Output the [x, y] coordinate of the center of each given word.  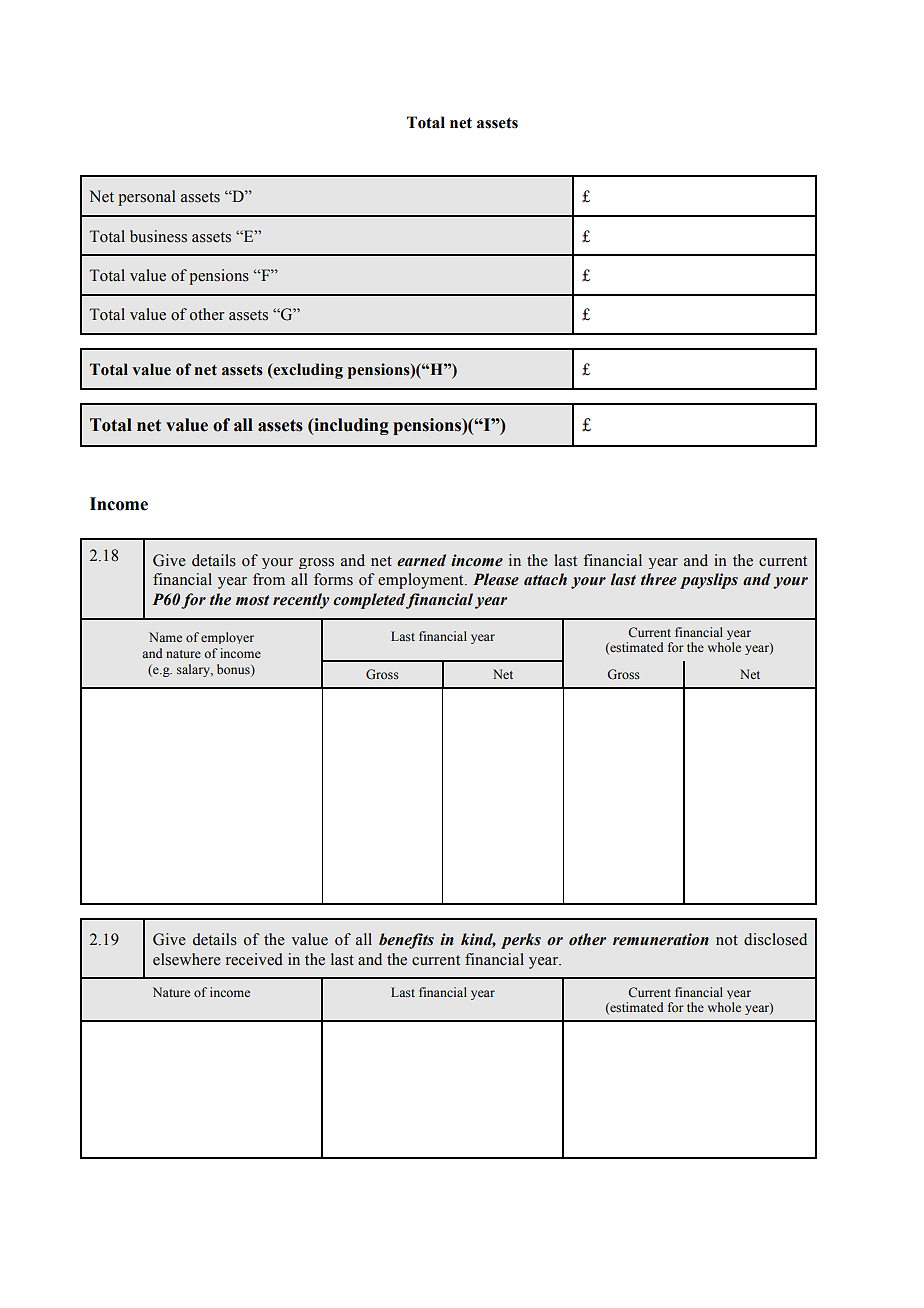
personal [147, 198]
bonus [234, 669]
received [254, 959]
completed [369, 601]
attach [545, 579]
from [269, 579]
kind [478, 940]
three [659, 579]
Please [496, 579]
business [158, 236]
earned [421, 560]
